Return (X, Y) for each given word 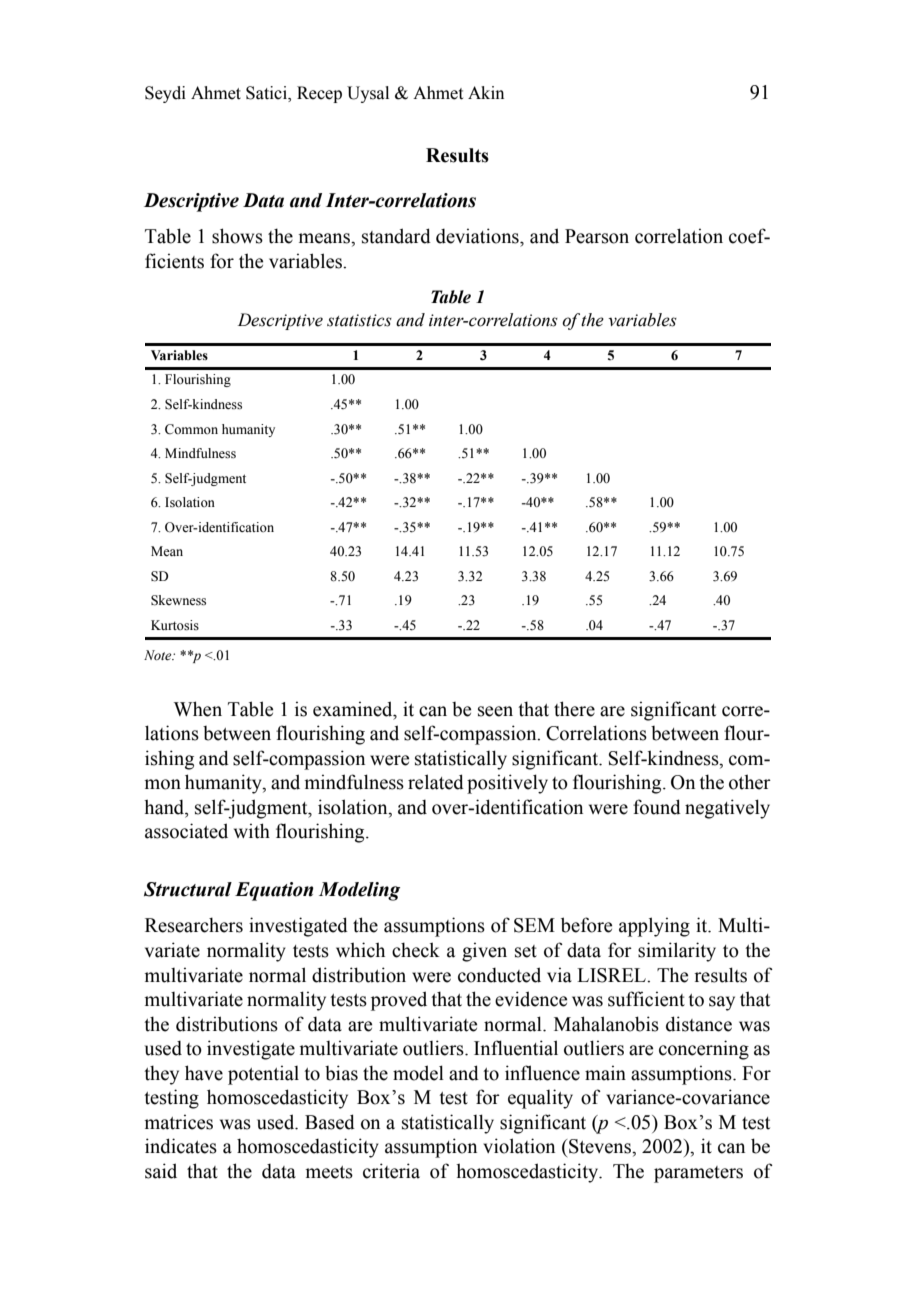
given (484, 952)
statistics (359, 320)
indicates (181, 1146)
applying (654, 927)
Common (191, 429)
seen (495, 711)
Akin (486, 92)
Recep (319, 94)
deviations (478, 236)
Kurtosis (175, 625)
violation (519, 1146)
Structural (188, 889)
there (574, 709)
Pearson (597, 236)
